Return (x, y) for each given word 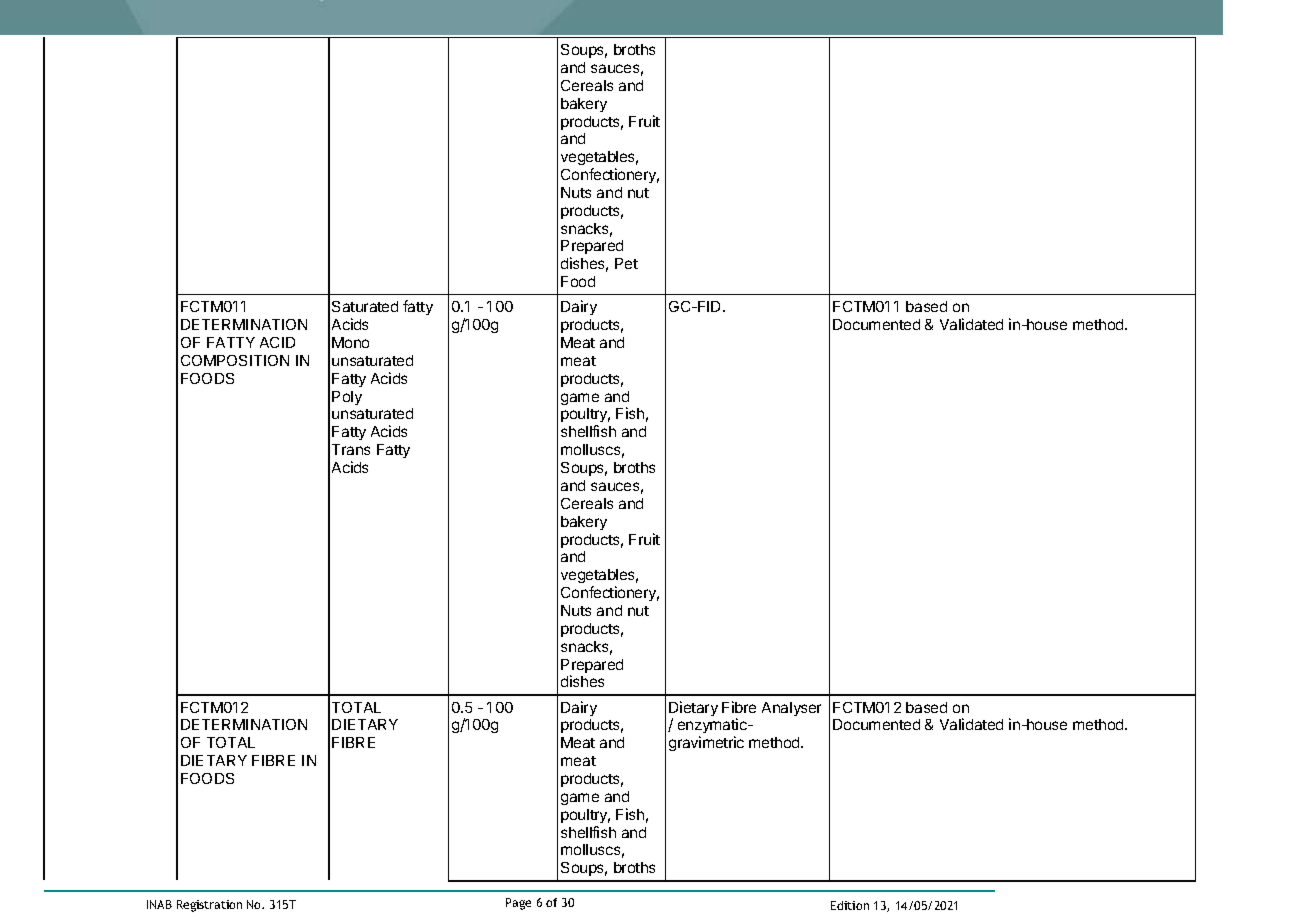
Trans (351, 449)
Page (518, 904)
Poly (347, 398)
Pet (626, 263)
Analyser (791, 709)
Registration (209, 906)
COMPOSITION (235, 360)
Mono (350, 342)
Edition (850, 905)
